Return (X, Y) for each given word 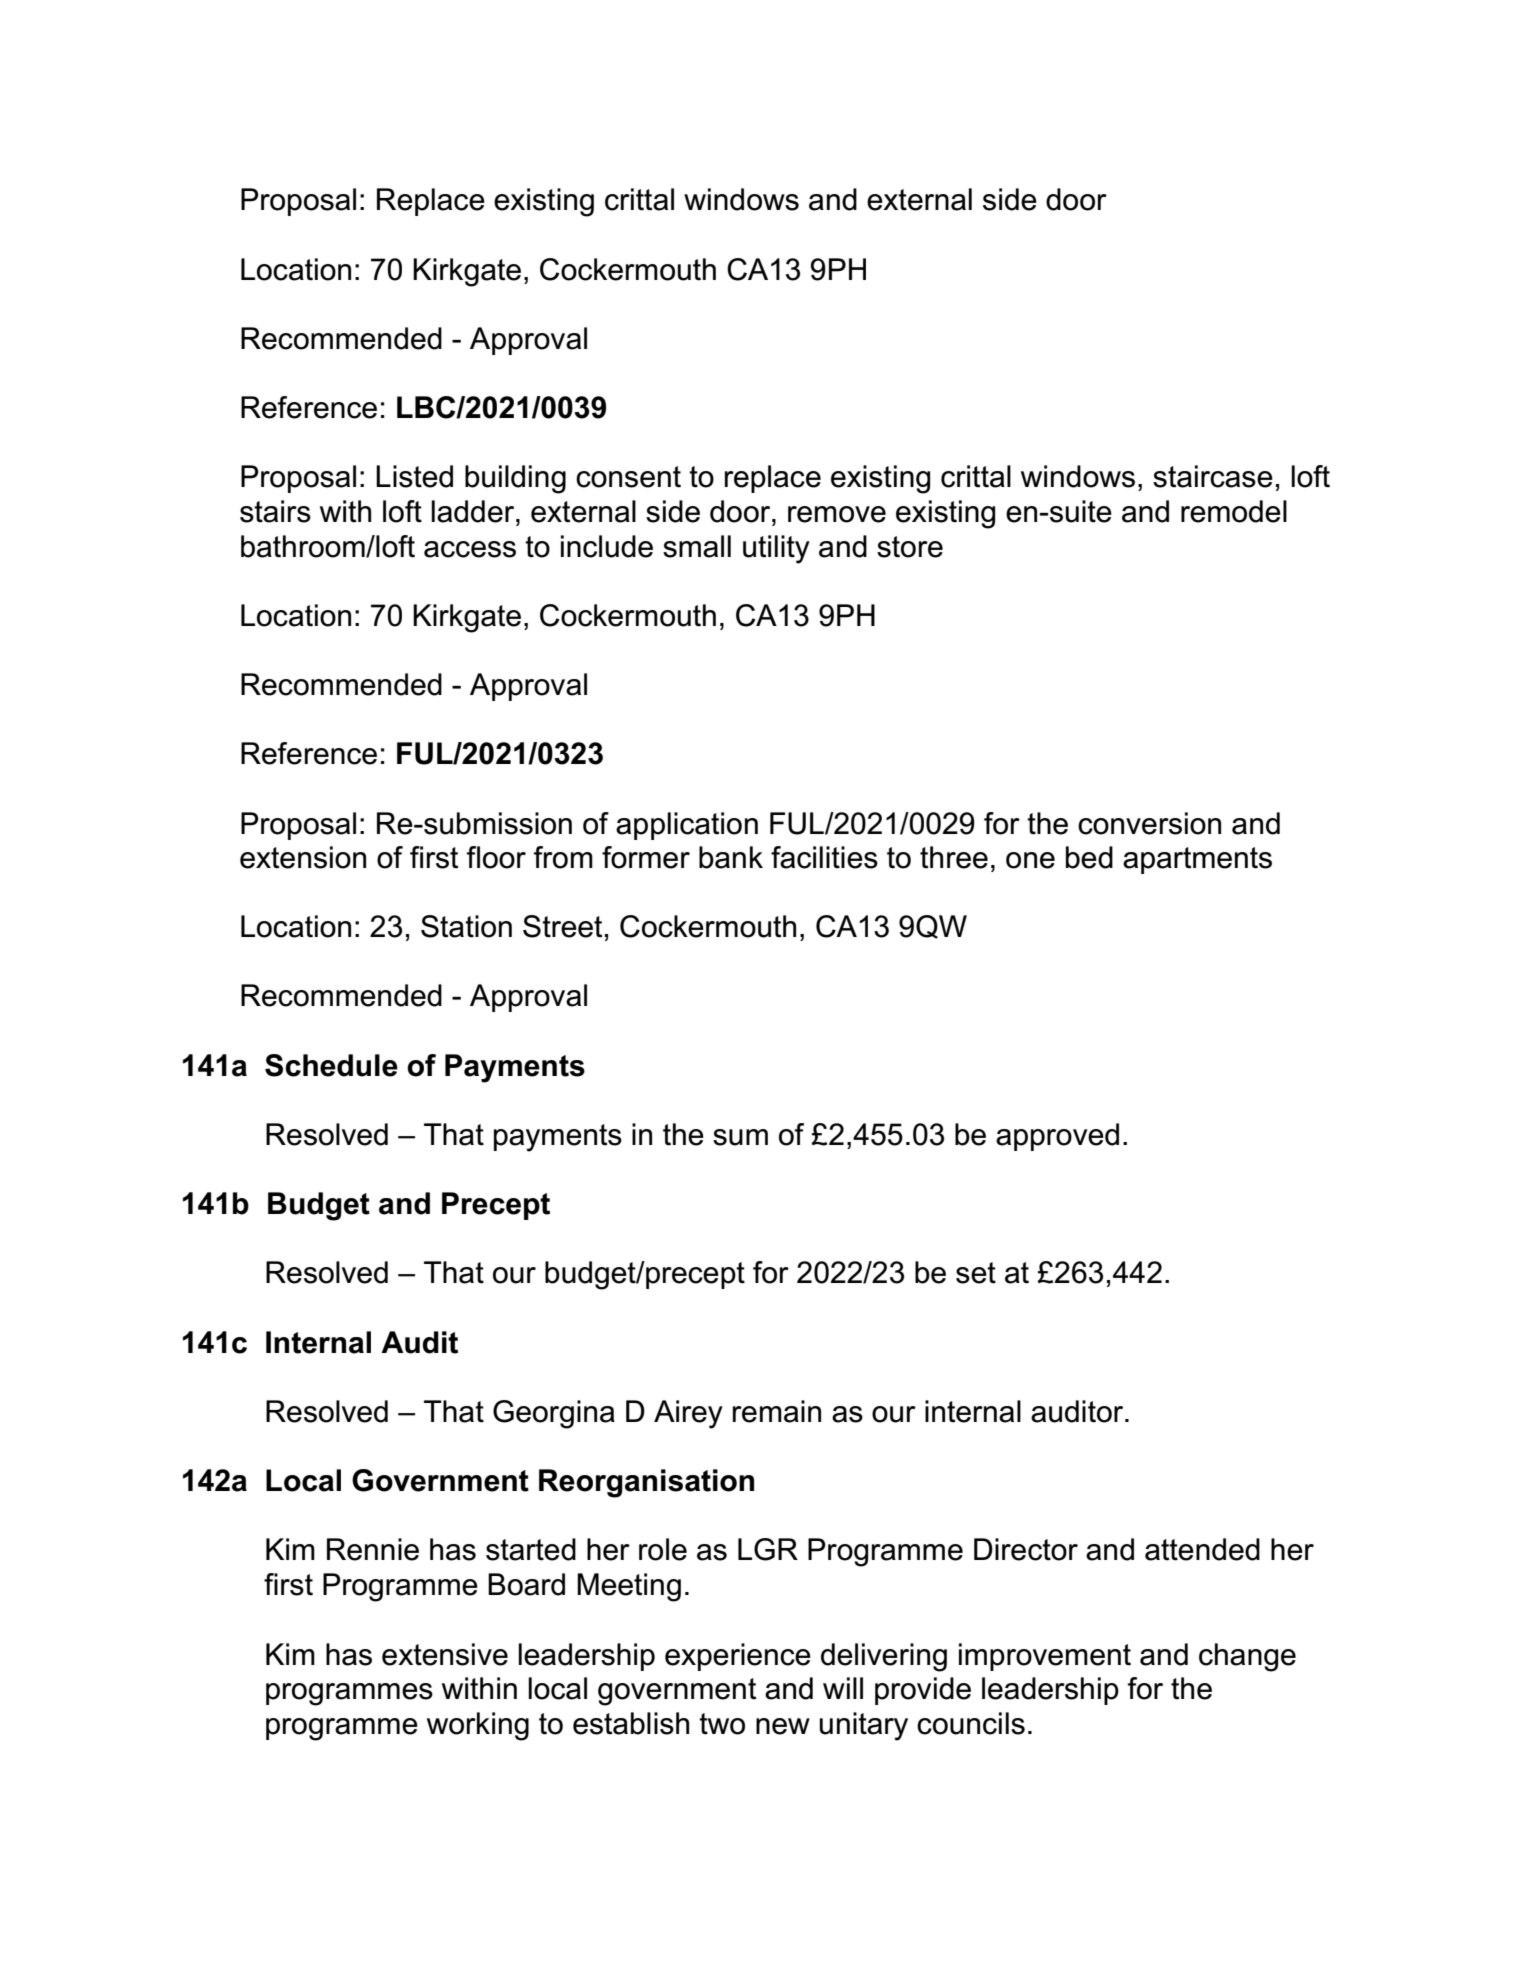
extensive (445, 1654)
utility (776, 549)
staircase (1213, 476)
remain (777, 1411)
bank (731, 857)
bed (1089, 857)
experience (738, 1657)
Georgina (554, 1414)
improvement (1045, 1657)
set (976, 1273)
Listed (414, 476)
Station (466, 926)
